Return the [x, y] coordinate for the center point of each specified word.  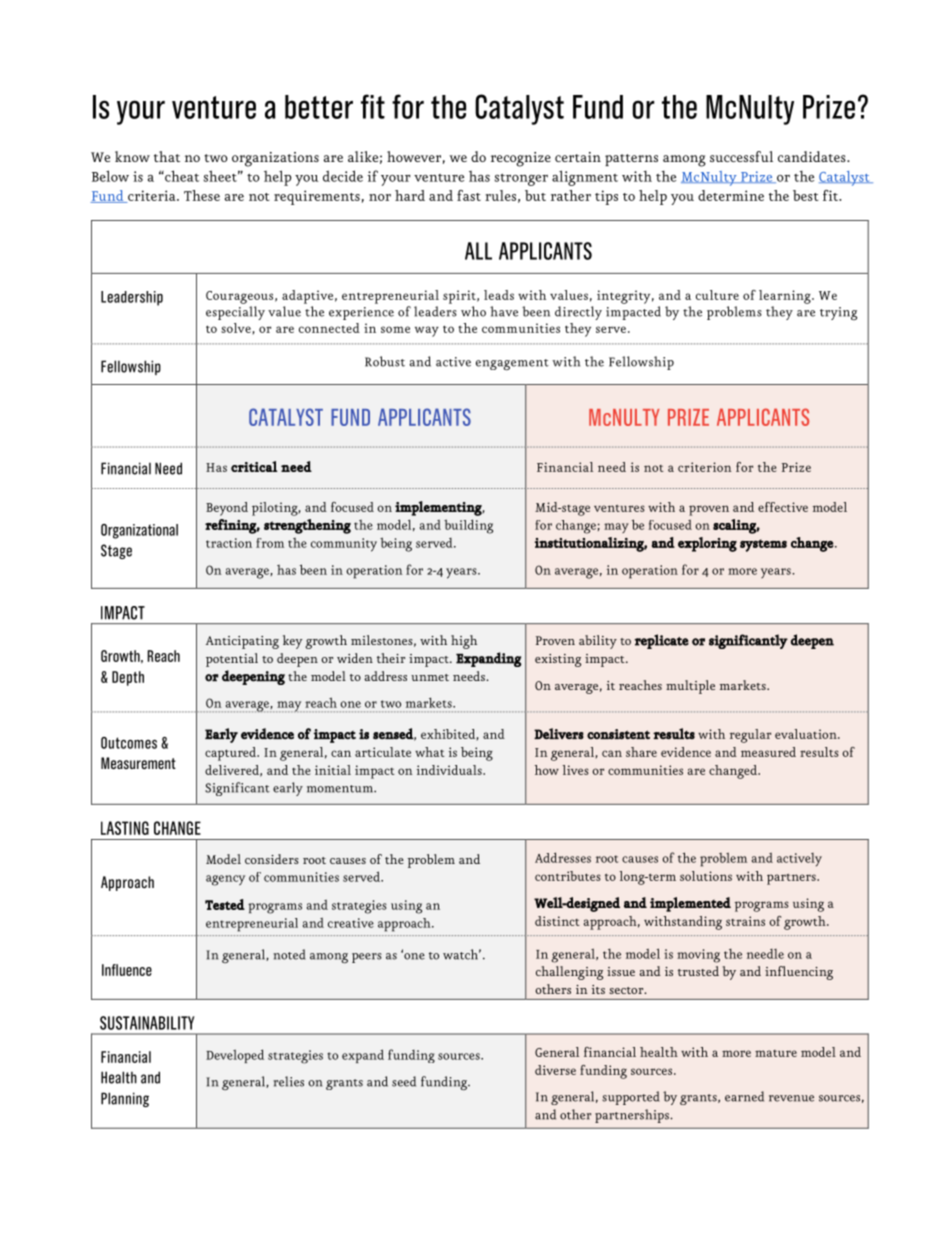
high [464, 642]
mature [776, 1053]
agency [225, 880]
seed [404, 1081]
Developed [235, 1056]
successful [741, 156]
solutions [706, 876]
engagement [512, 365]
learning [786, 297]
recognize [521, 159]
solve [236, 328]
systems [763, 545]
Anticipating [242, 642]
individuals [450, 770]
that [167, 156]
